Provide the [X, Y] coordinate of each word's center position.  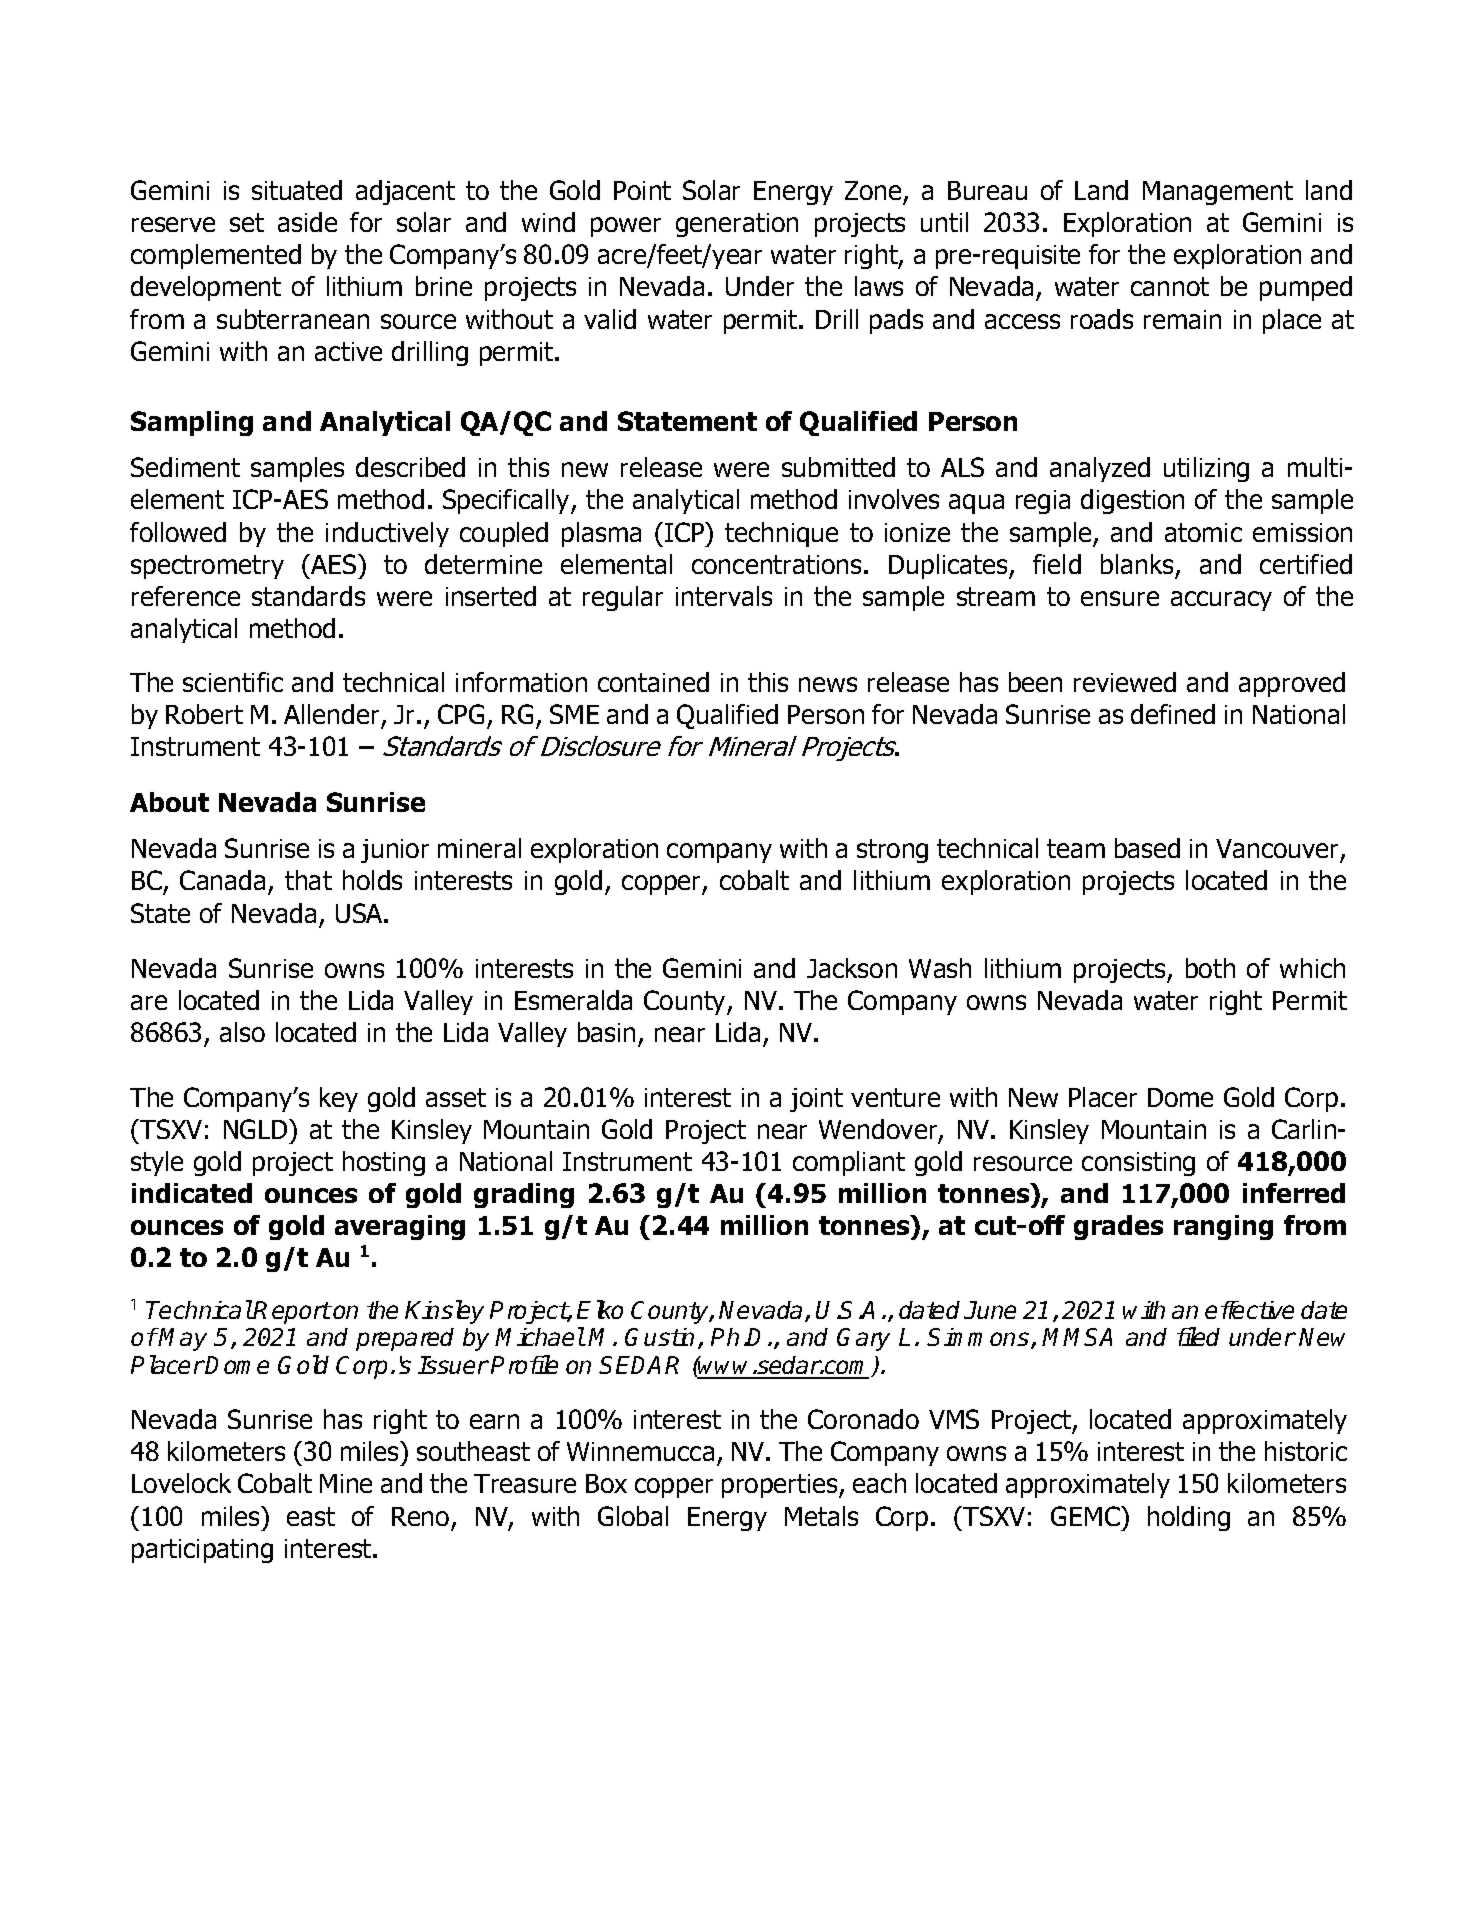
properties [781, 1486]
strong [892, 851]
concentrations [776, 564]
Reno [420, 1516]
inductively [387, 534]
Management [1218, 193]
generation [737, 225]
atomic [1203, 532]
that [308, 880]
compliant [849, 1163]
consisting [1138, 1164]
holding [1189, 1518]
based [1147, 848]
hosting [384, 1163]
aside [307, 222]
